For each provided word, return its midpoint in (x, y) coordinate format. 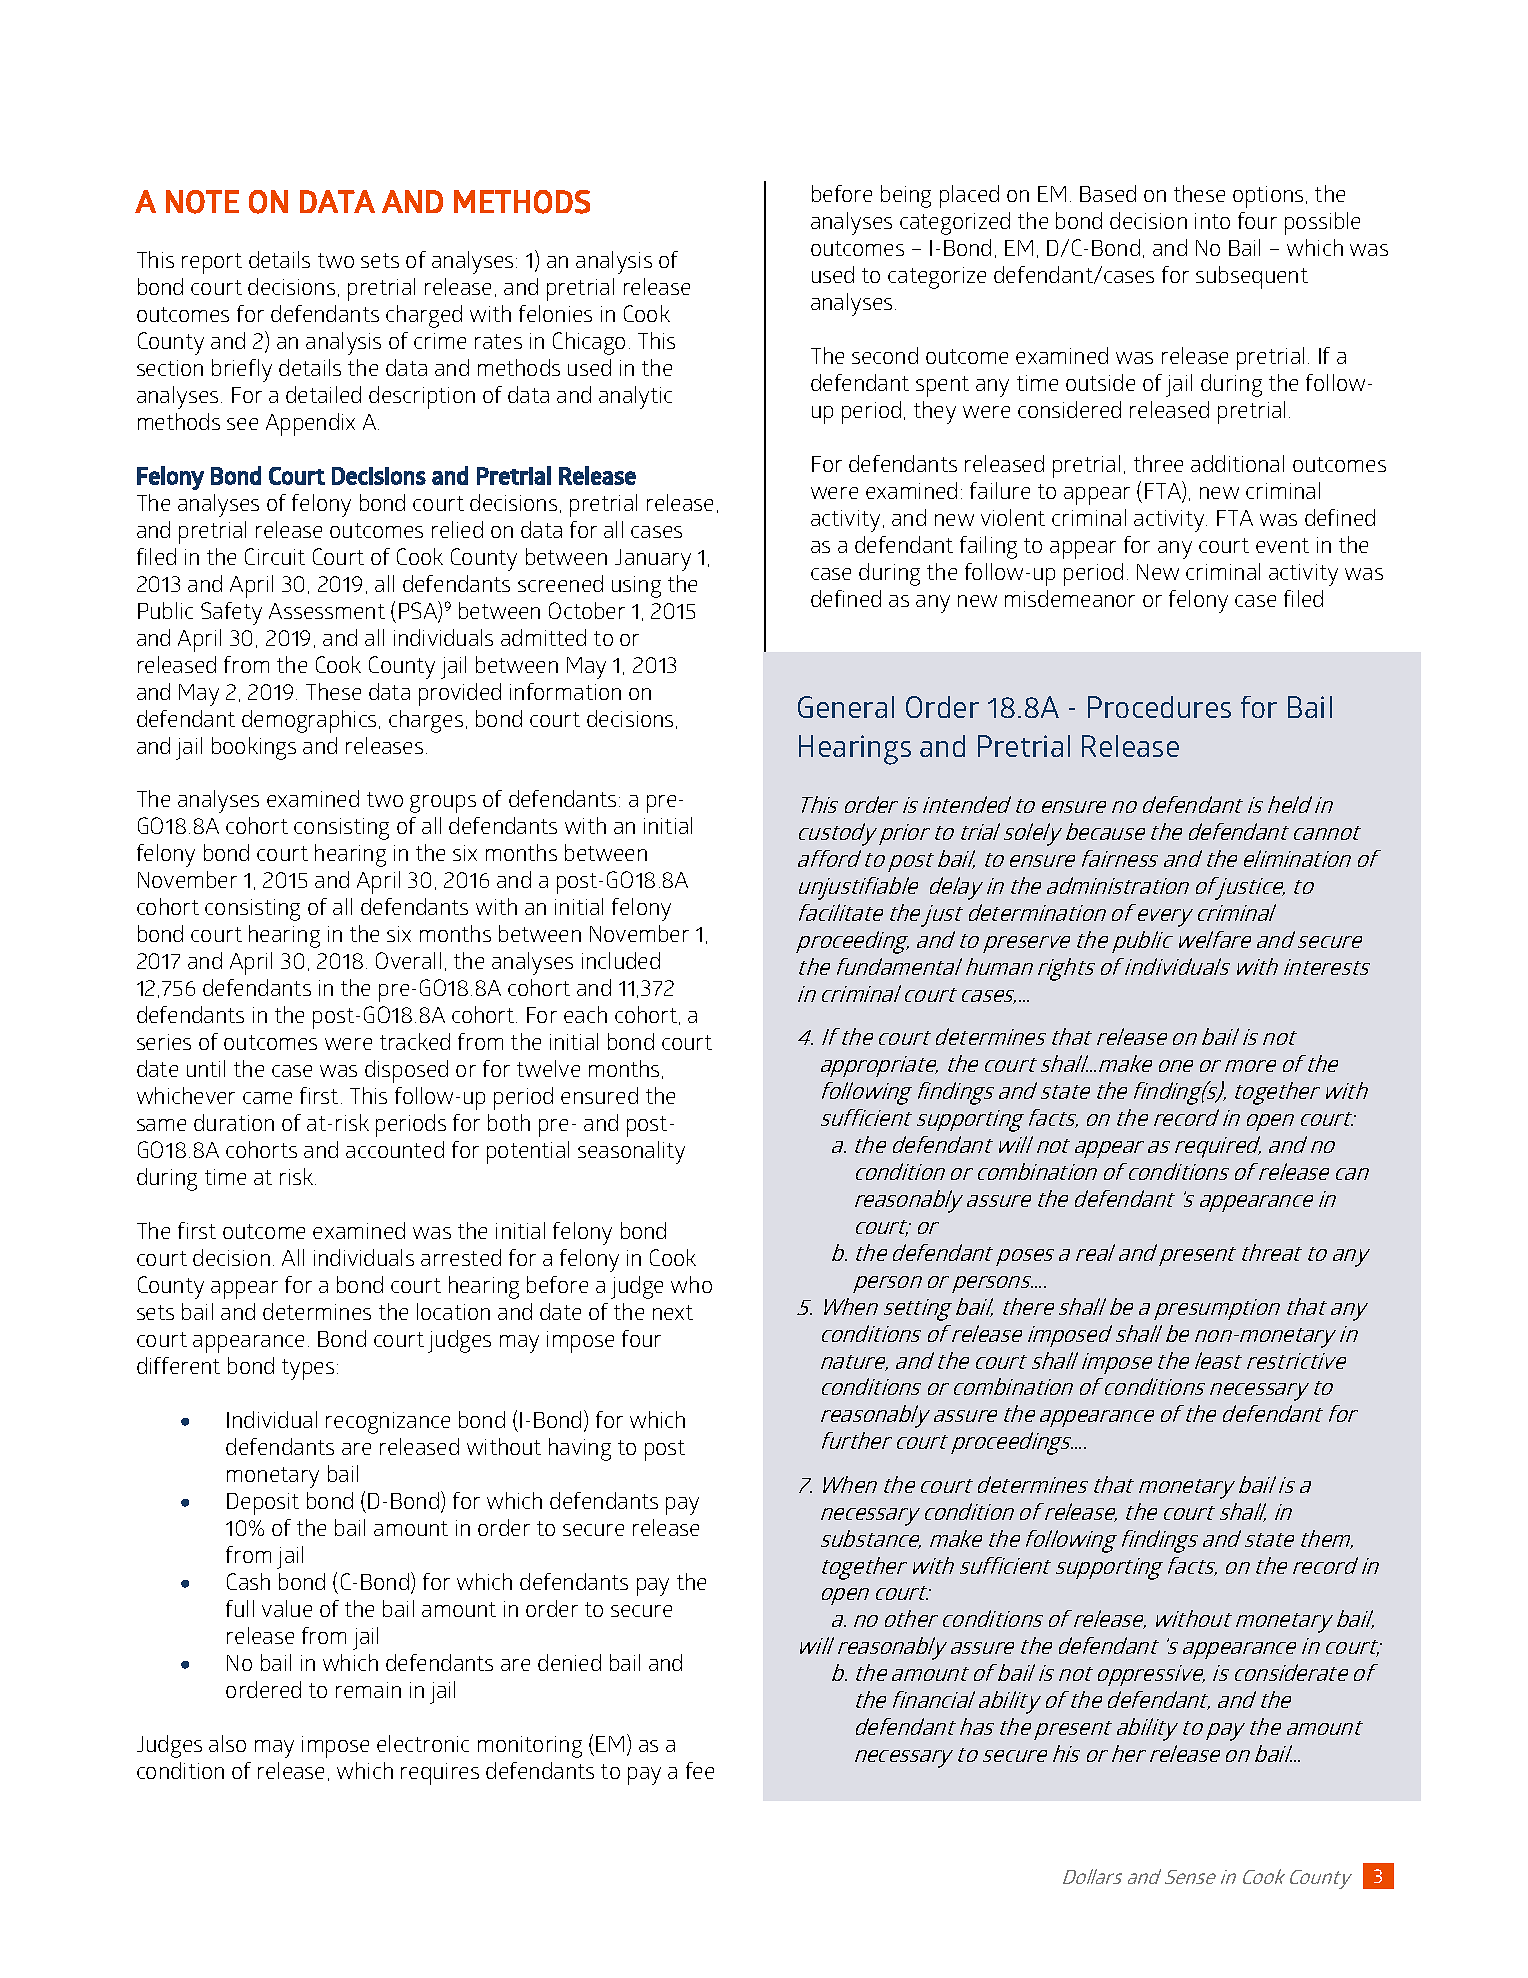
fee (700, 1770)
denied (569, 1662)
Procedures (1159, 707)
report (212, 263)
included (621, 960)
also (227, 1743)
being (906, 196)
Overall (408, 960)
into (1212, 221)
